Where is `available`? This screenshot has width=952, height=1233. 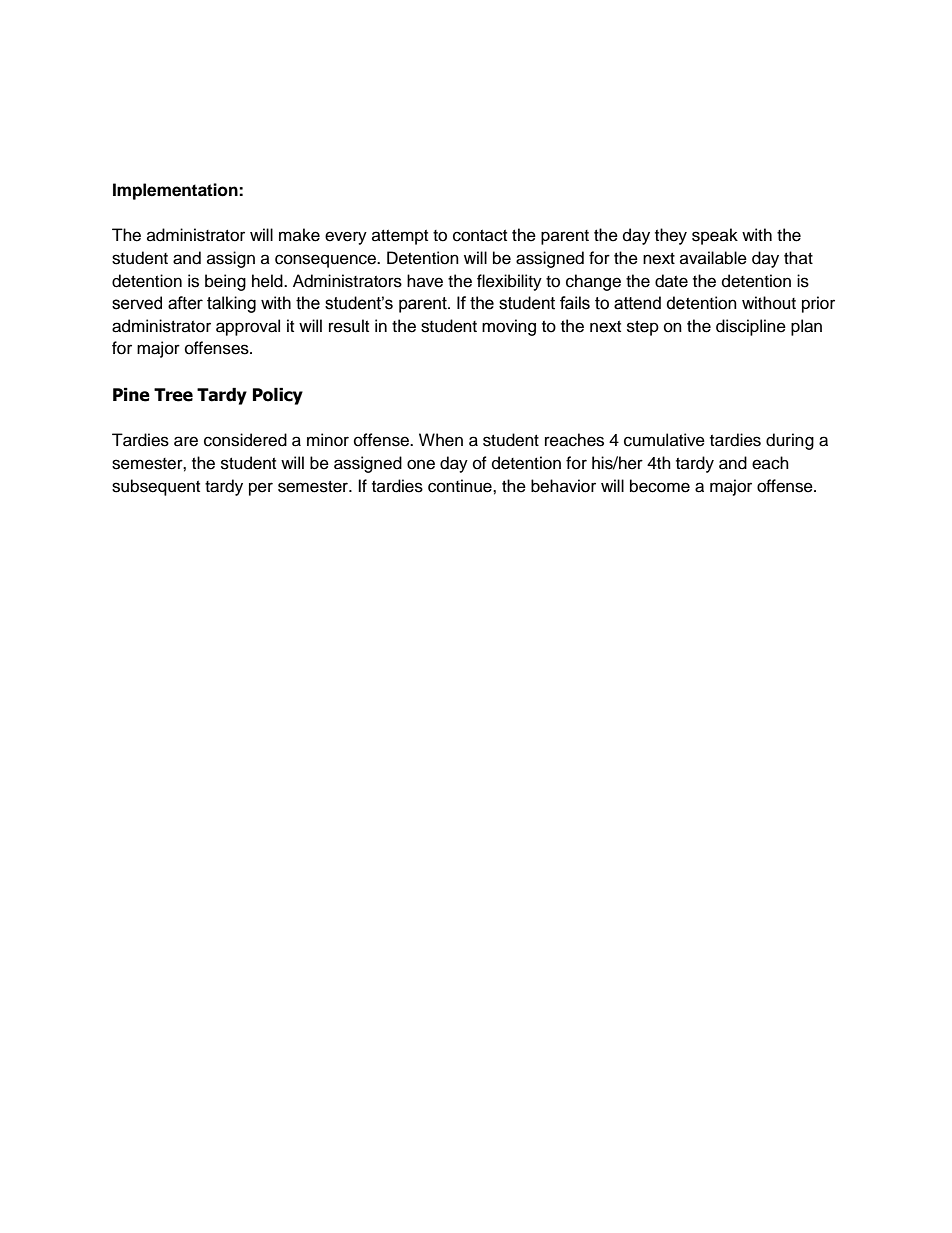
available is located at coordinates (713, 258).
